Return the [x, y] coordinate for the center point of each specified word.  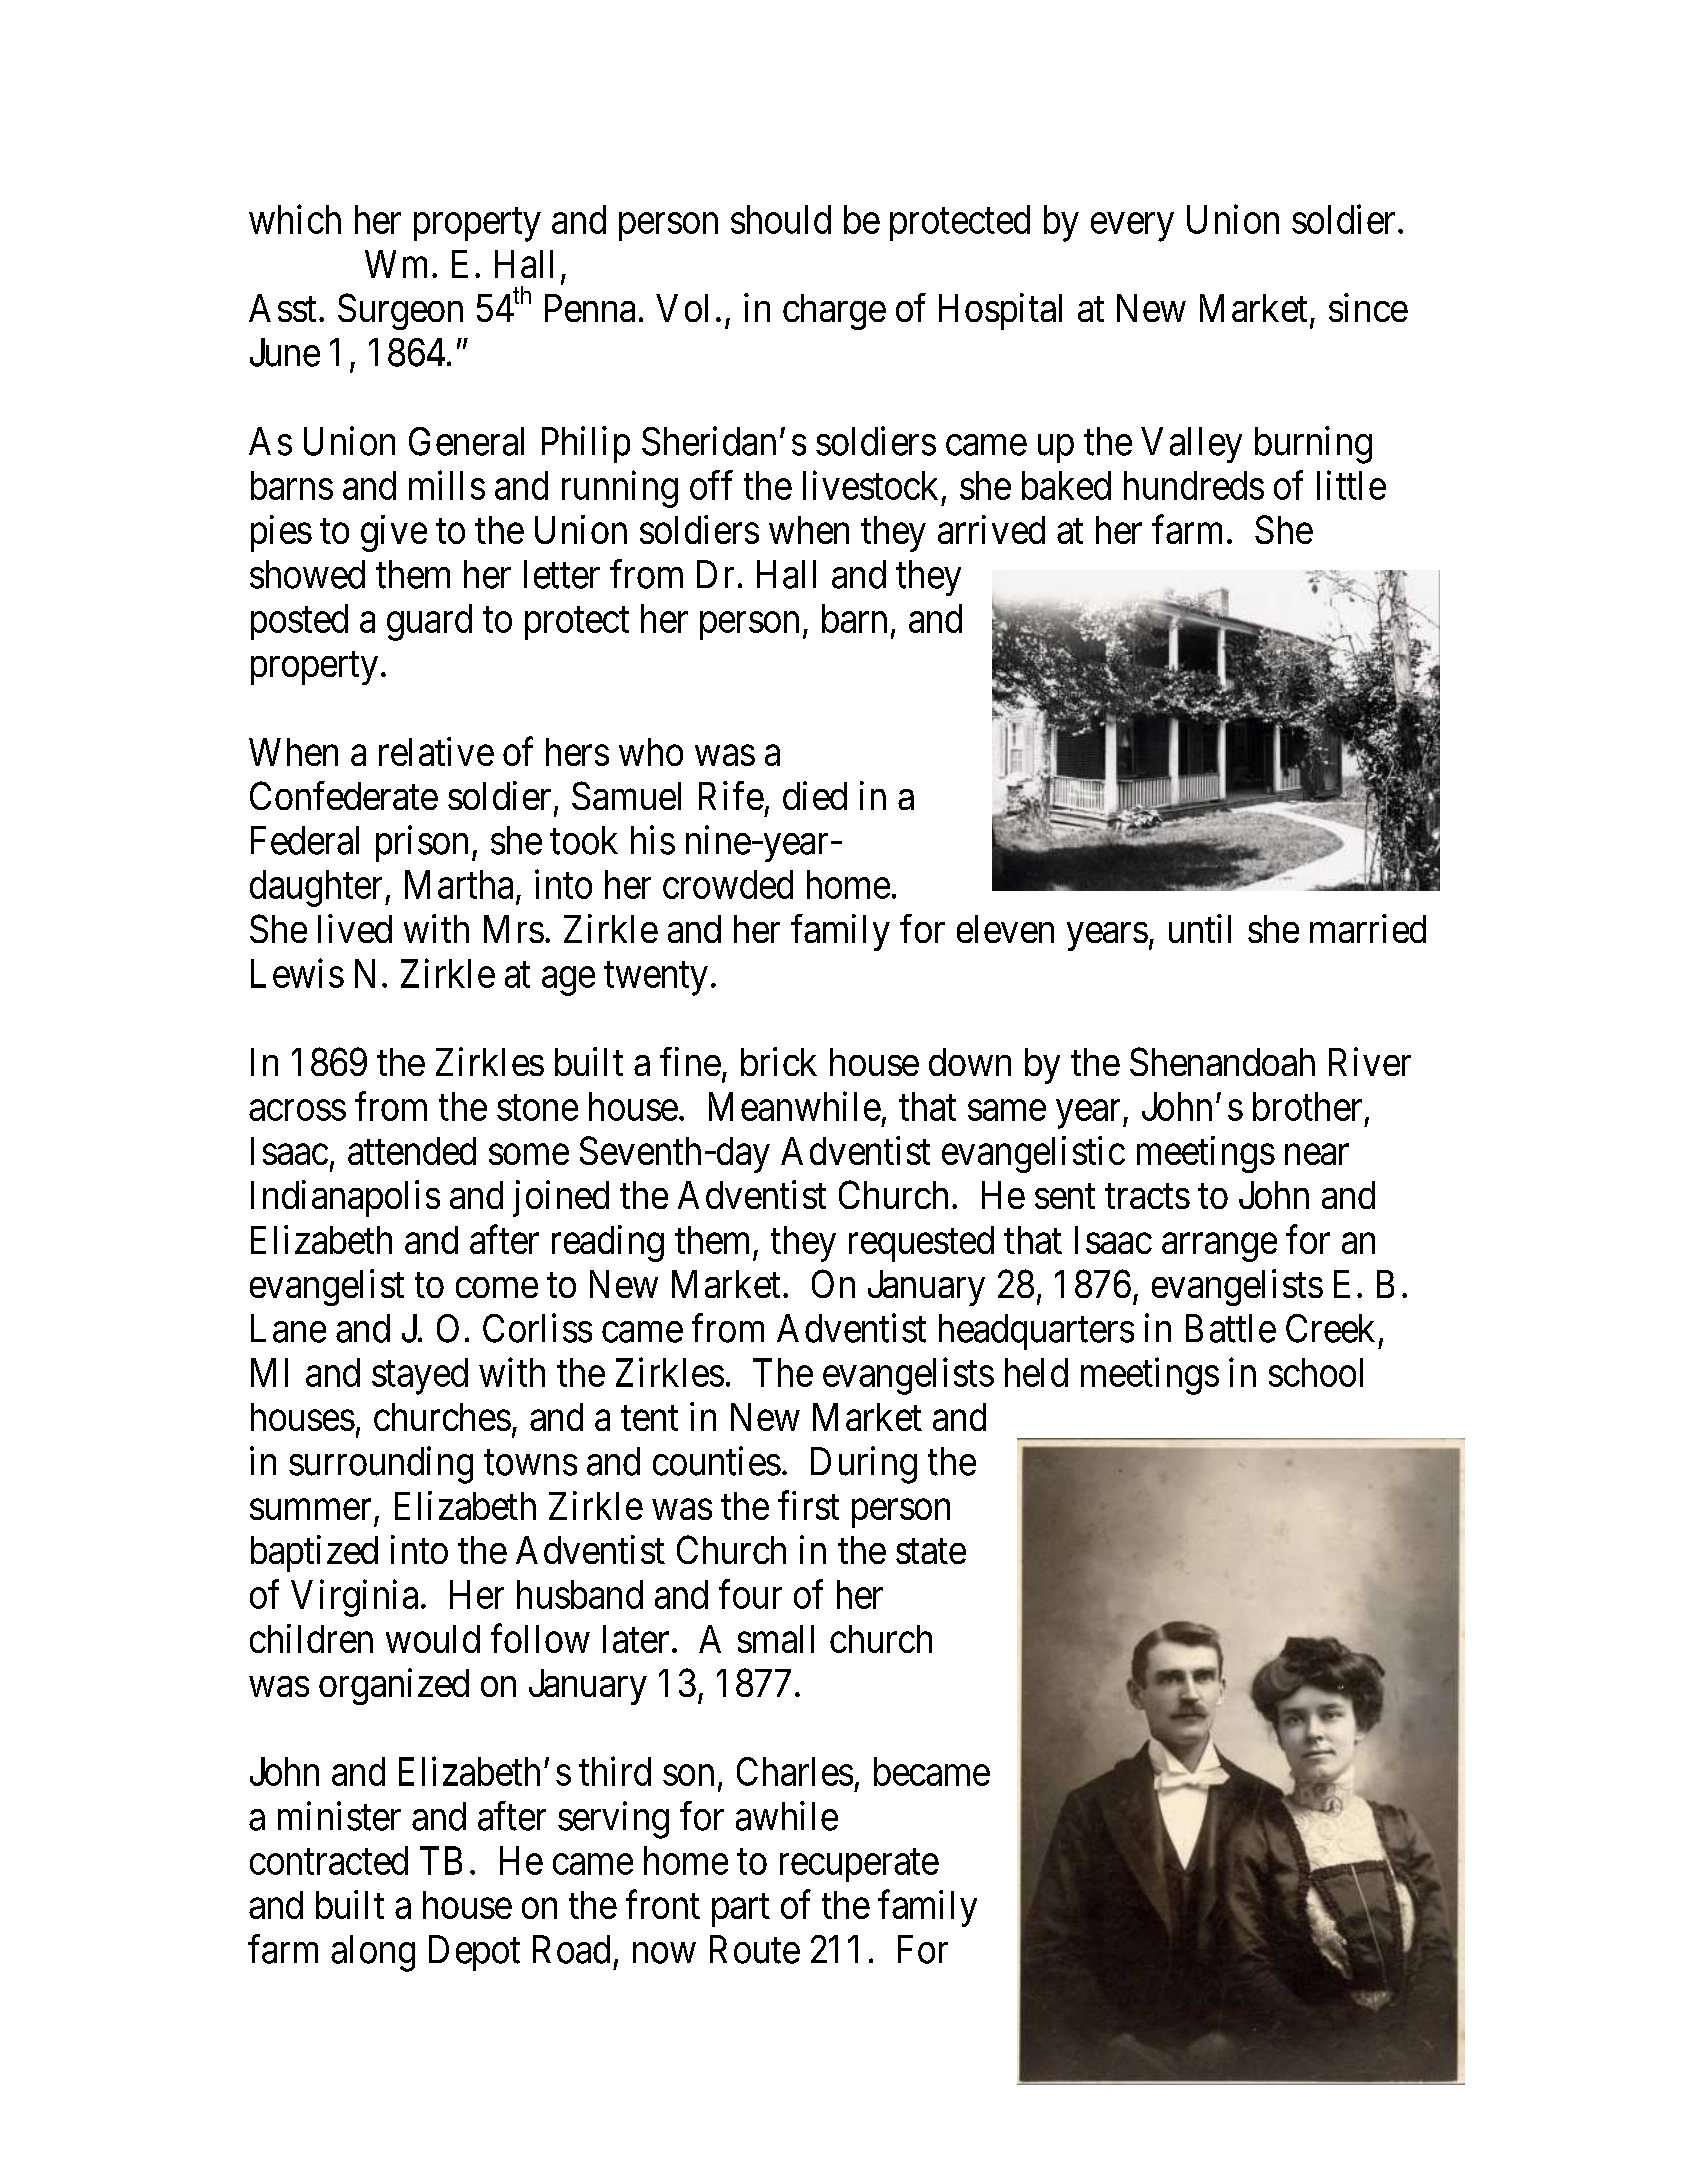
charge [834, 312]
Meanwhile [795, 1106]
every [1132, 227]
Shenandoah [1222, 1061]
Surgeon [400, 311]
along [373, 1953]
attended [412, 1151]
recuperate [859, 1866]
